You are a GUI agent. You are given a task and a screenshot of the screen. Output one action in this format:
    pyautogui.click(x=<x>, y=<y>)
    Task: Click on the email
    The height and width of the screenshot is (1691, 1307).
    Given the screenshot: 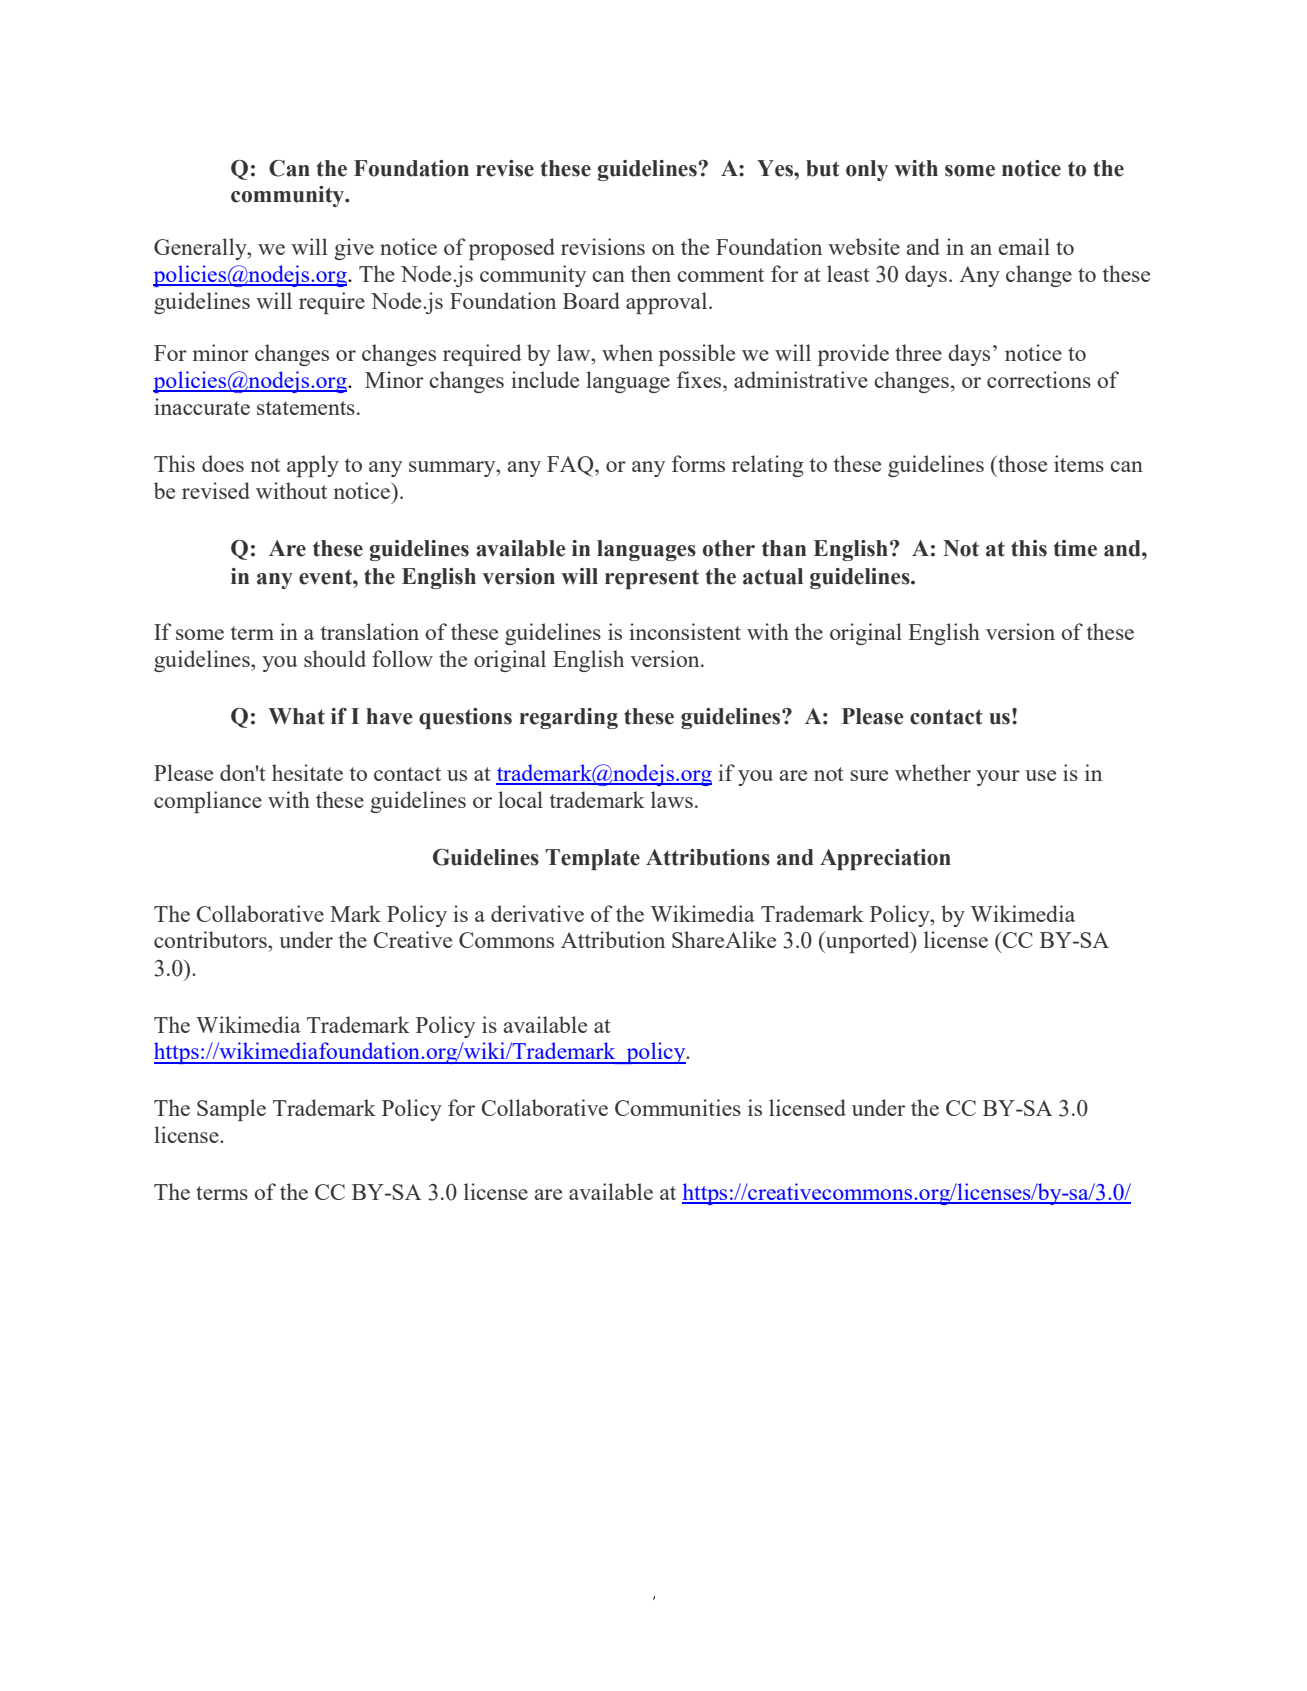 What is the action you would take?
    pyautogui.click(x=1024, y=246)
